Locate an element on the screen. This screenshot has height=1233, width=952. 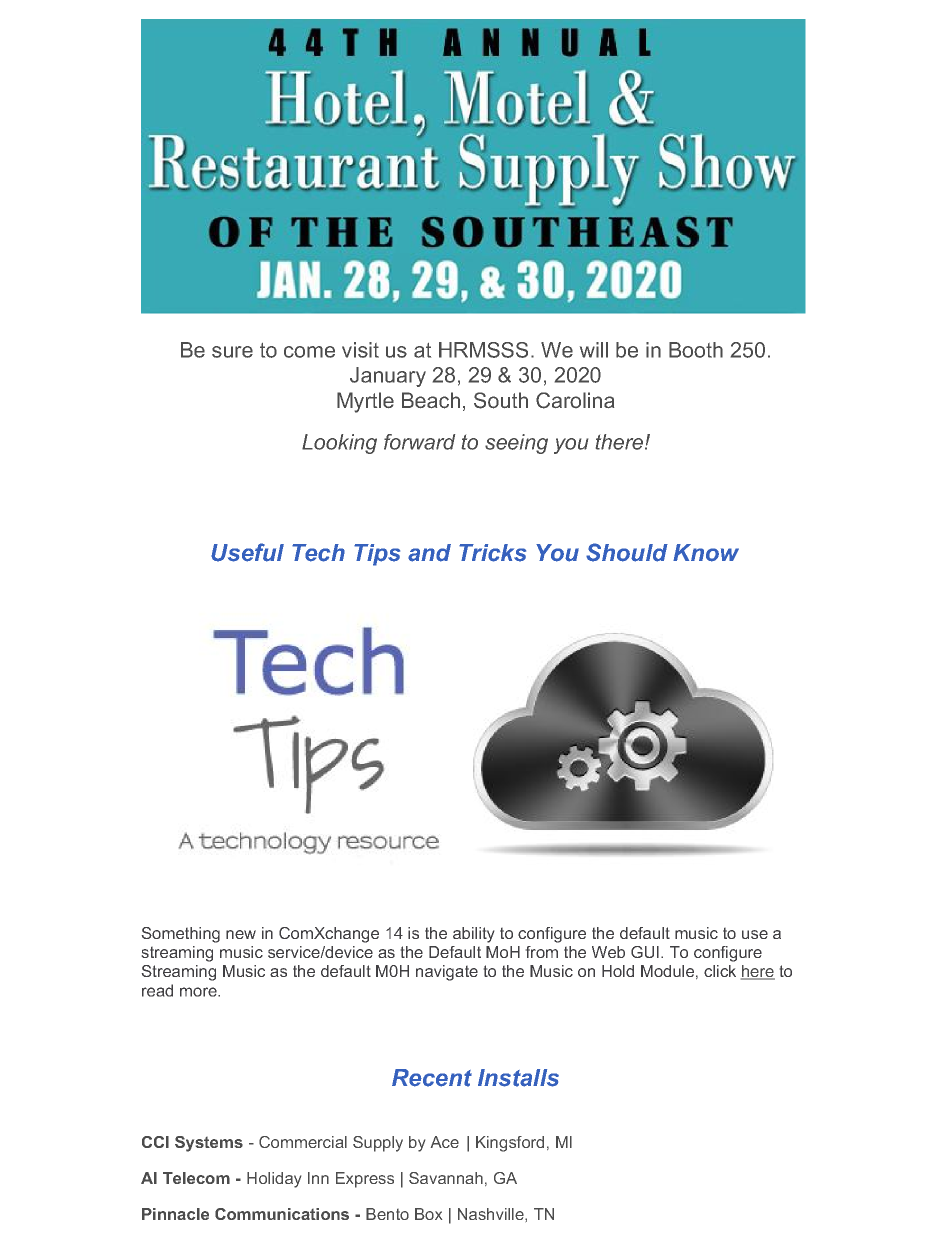
Nashville is located at coordinates (492, 1214).
